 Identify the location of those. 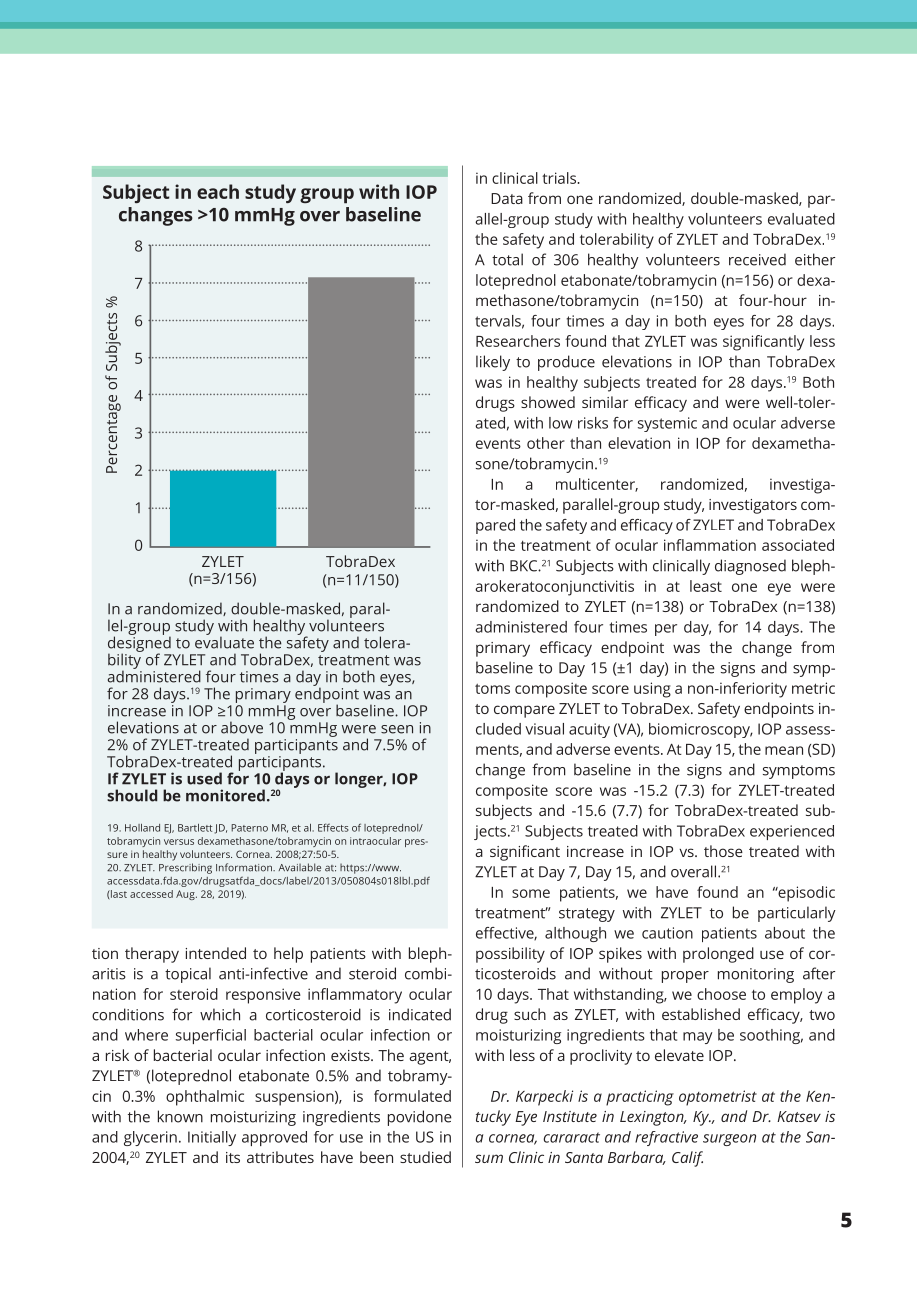
(723, 851).
